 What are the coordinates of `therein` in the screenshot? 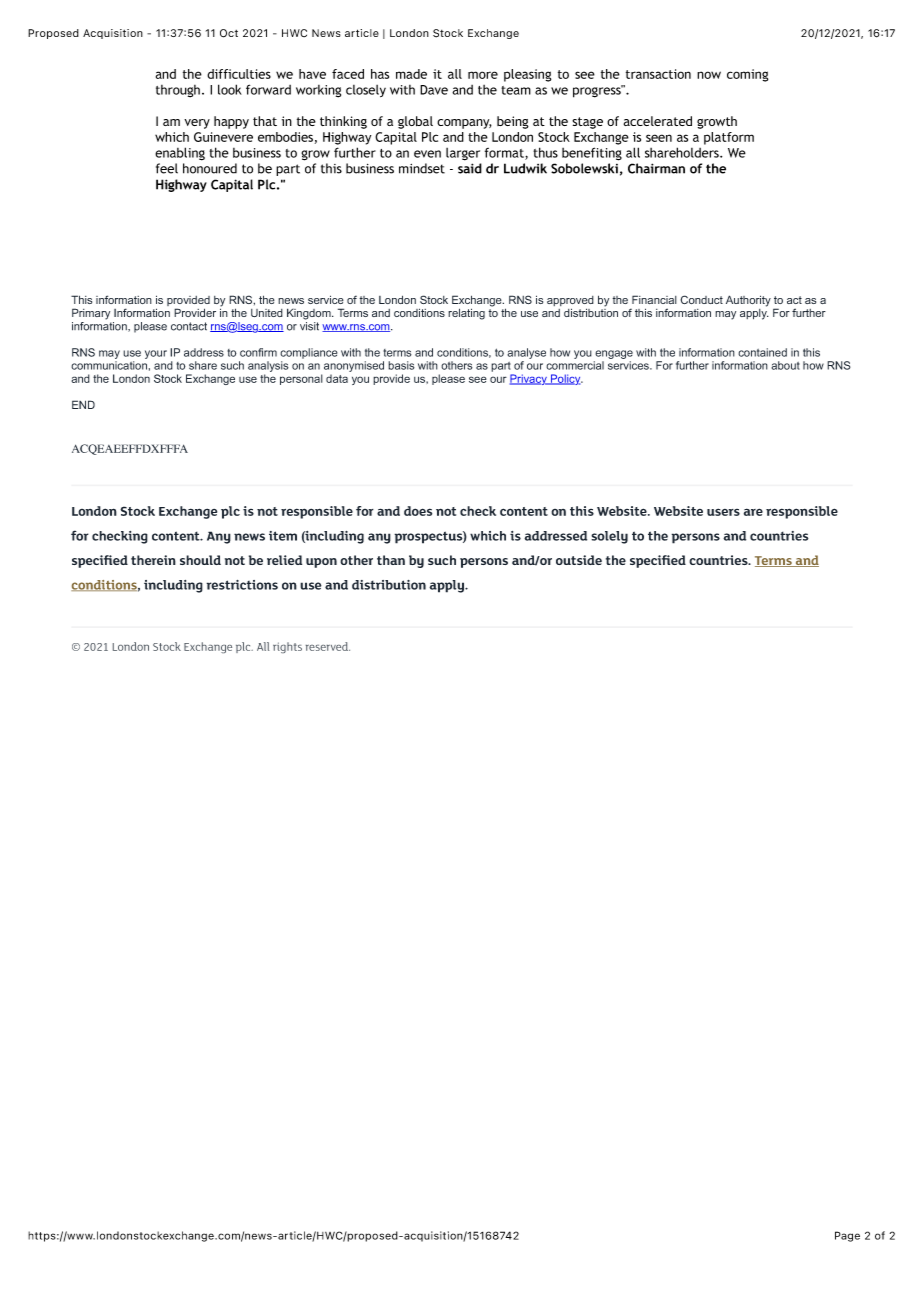 It's located at (153, 560).
